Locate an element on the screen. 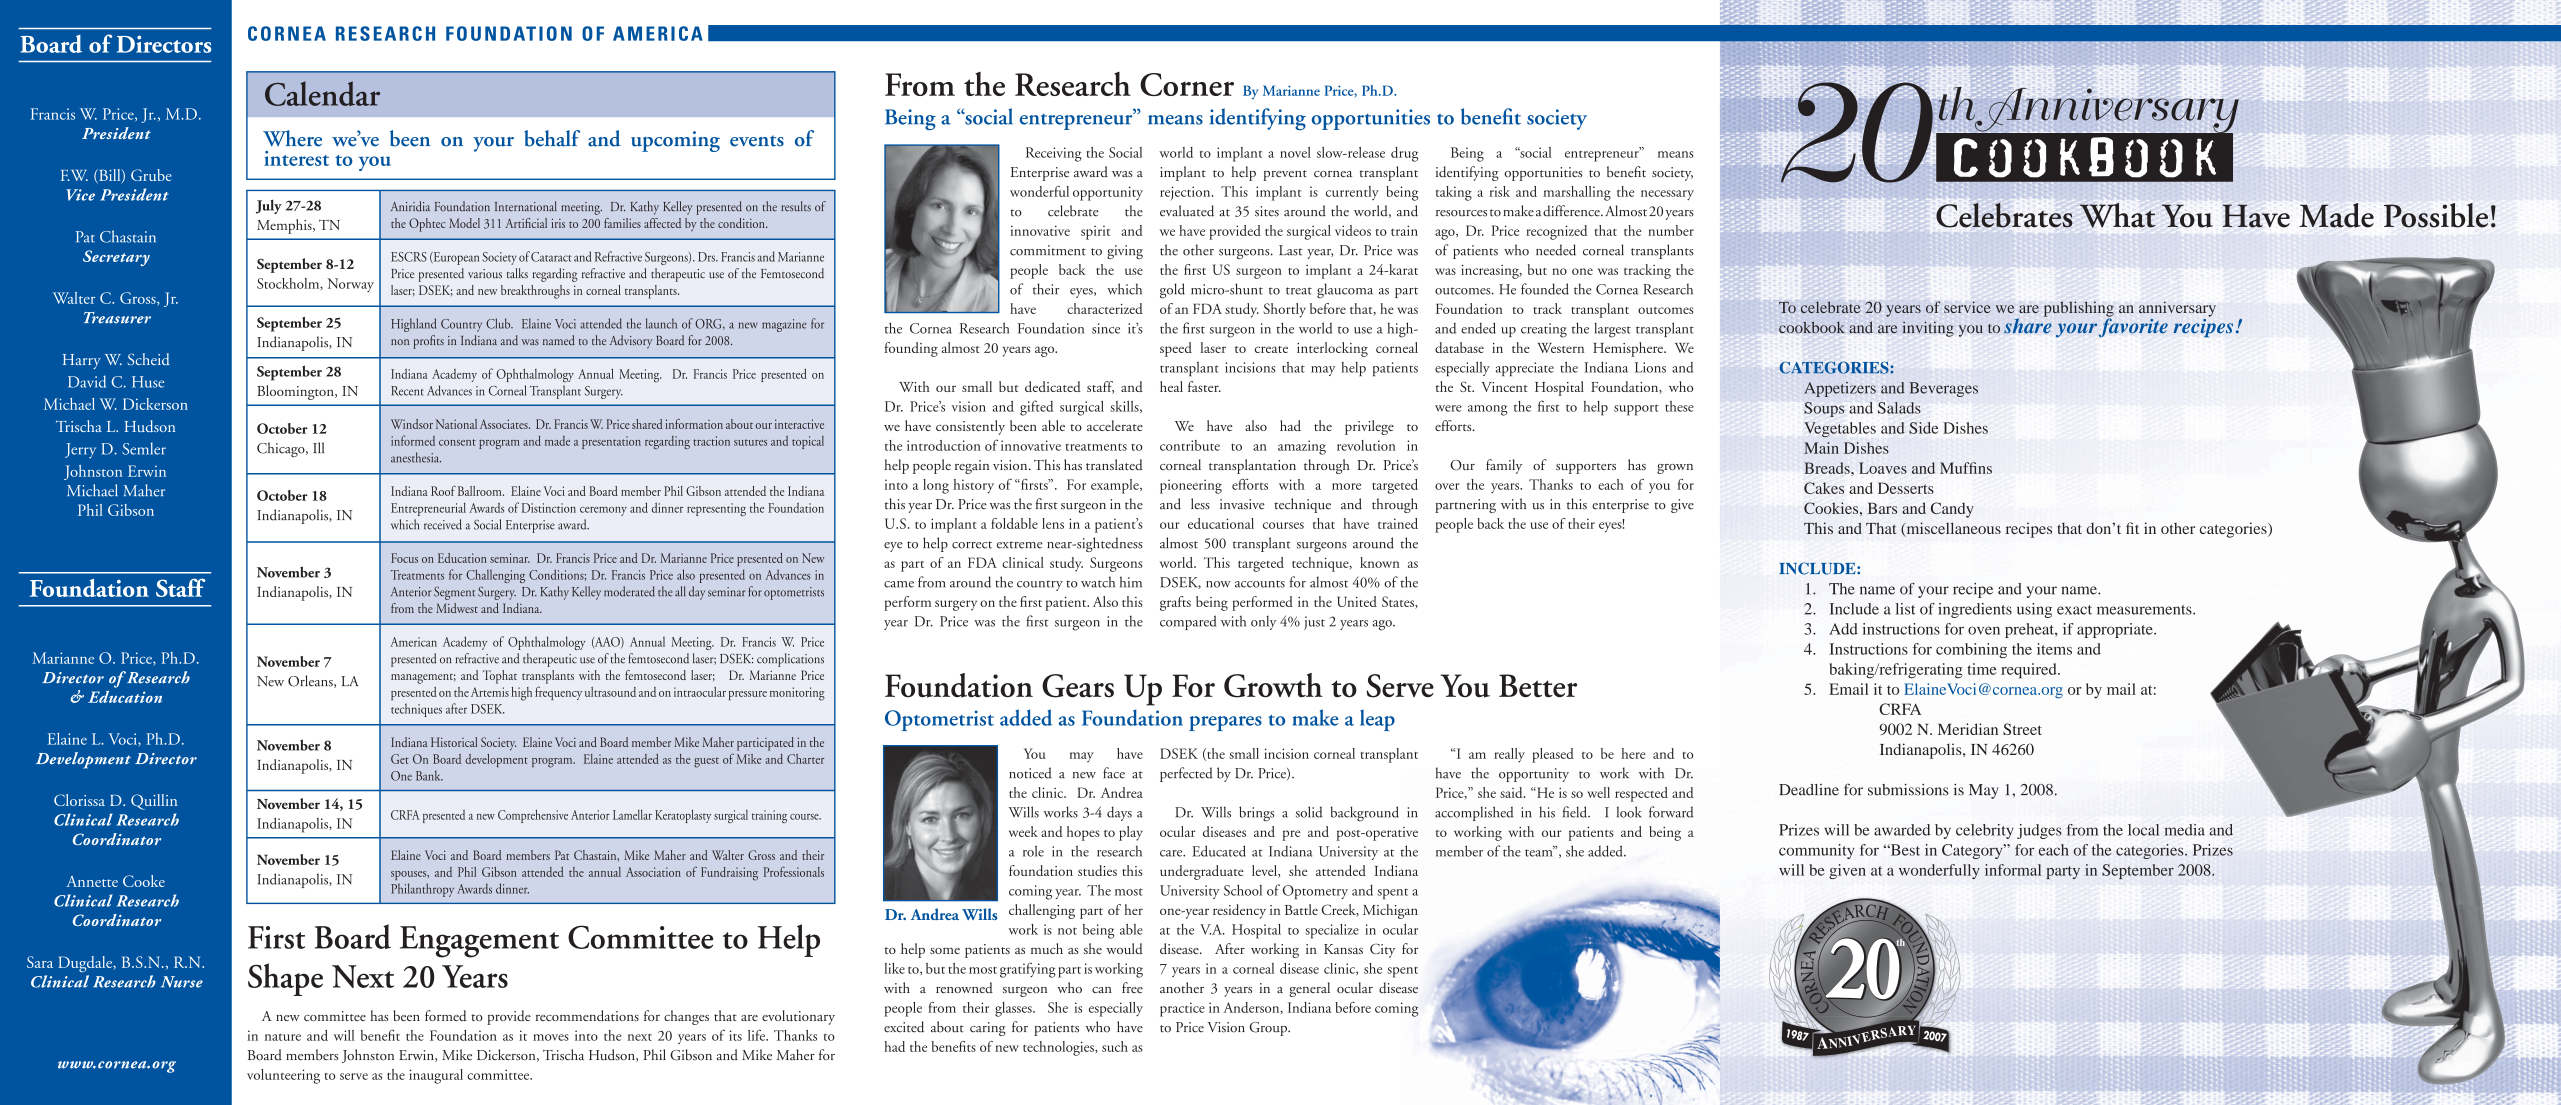  accounts is located at coordinates (1260, 584).
